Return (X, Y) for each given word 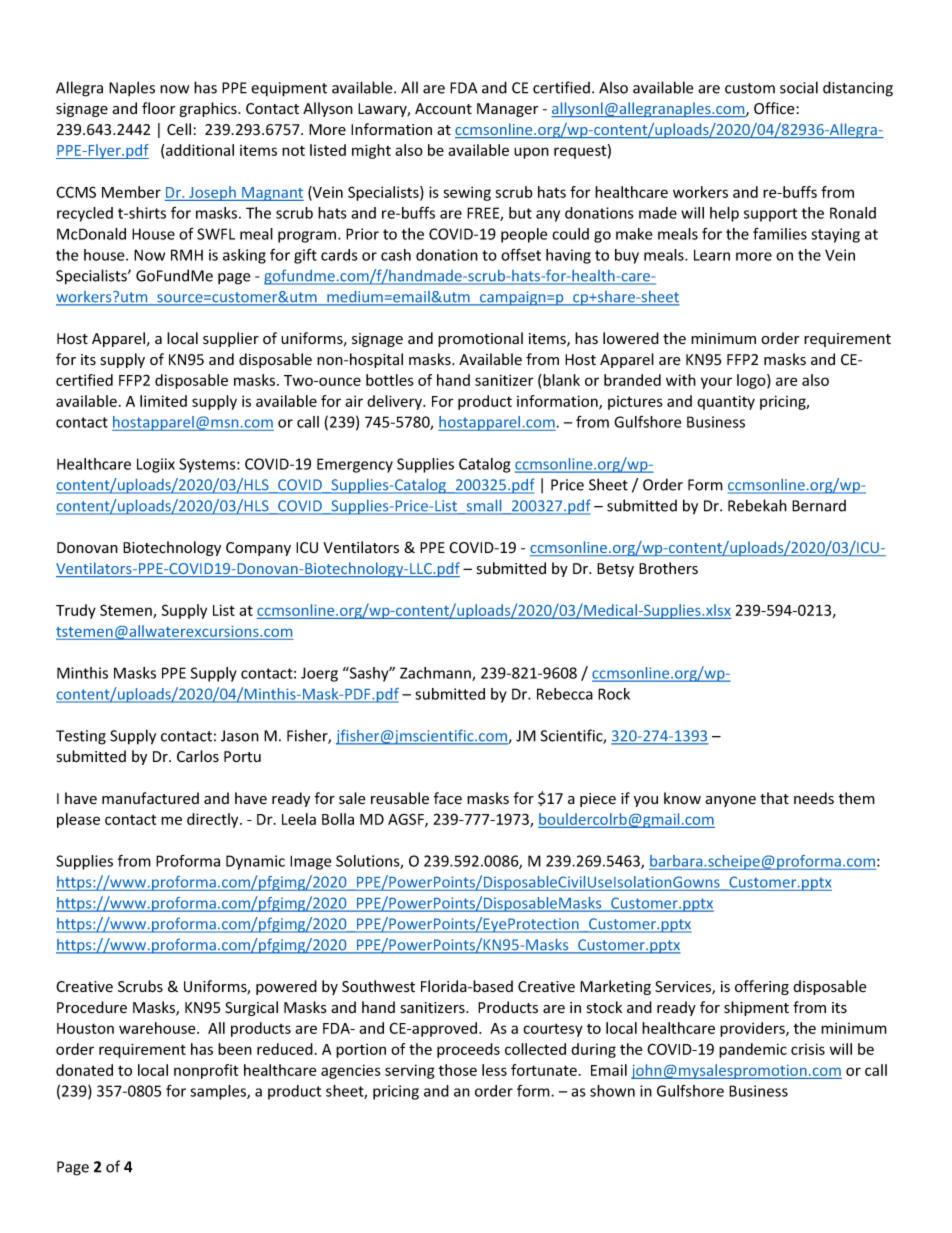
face (448, 798)
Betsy (615, 570)
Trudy (76, 611)
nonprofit (206, 1071)
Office (775, 108)
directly (214, 820)
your (716, 383)
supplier (231, 339)
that (774, 798)
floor (158, 108)
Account (443, 109)
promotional (480, 339)
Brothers (668, 568)
